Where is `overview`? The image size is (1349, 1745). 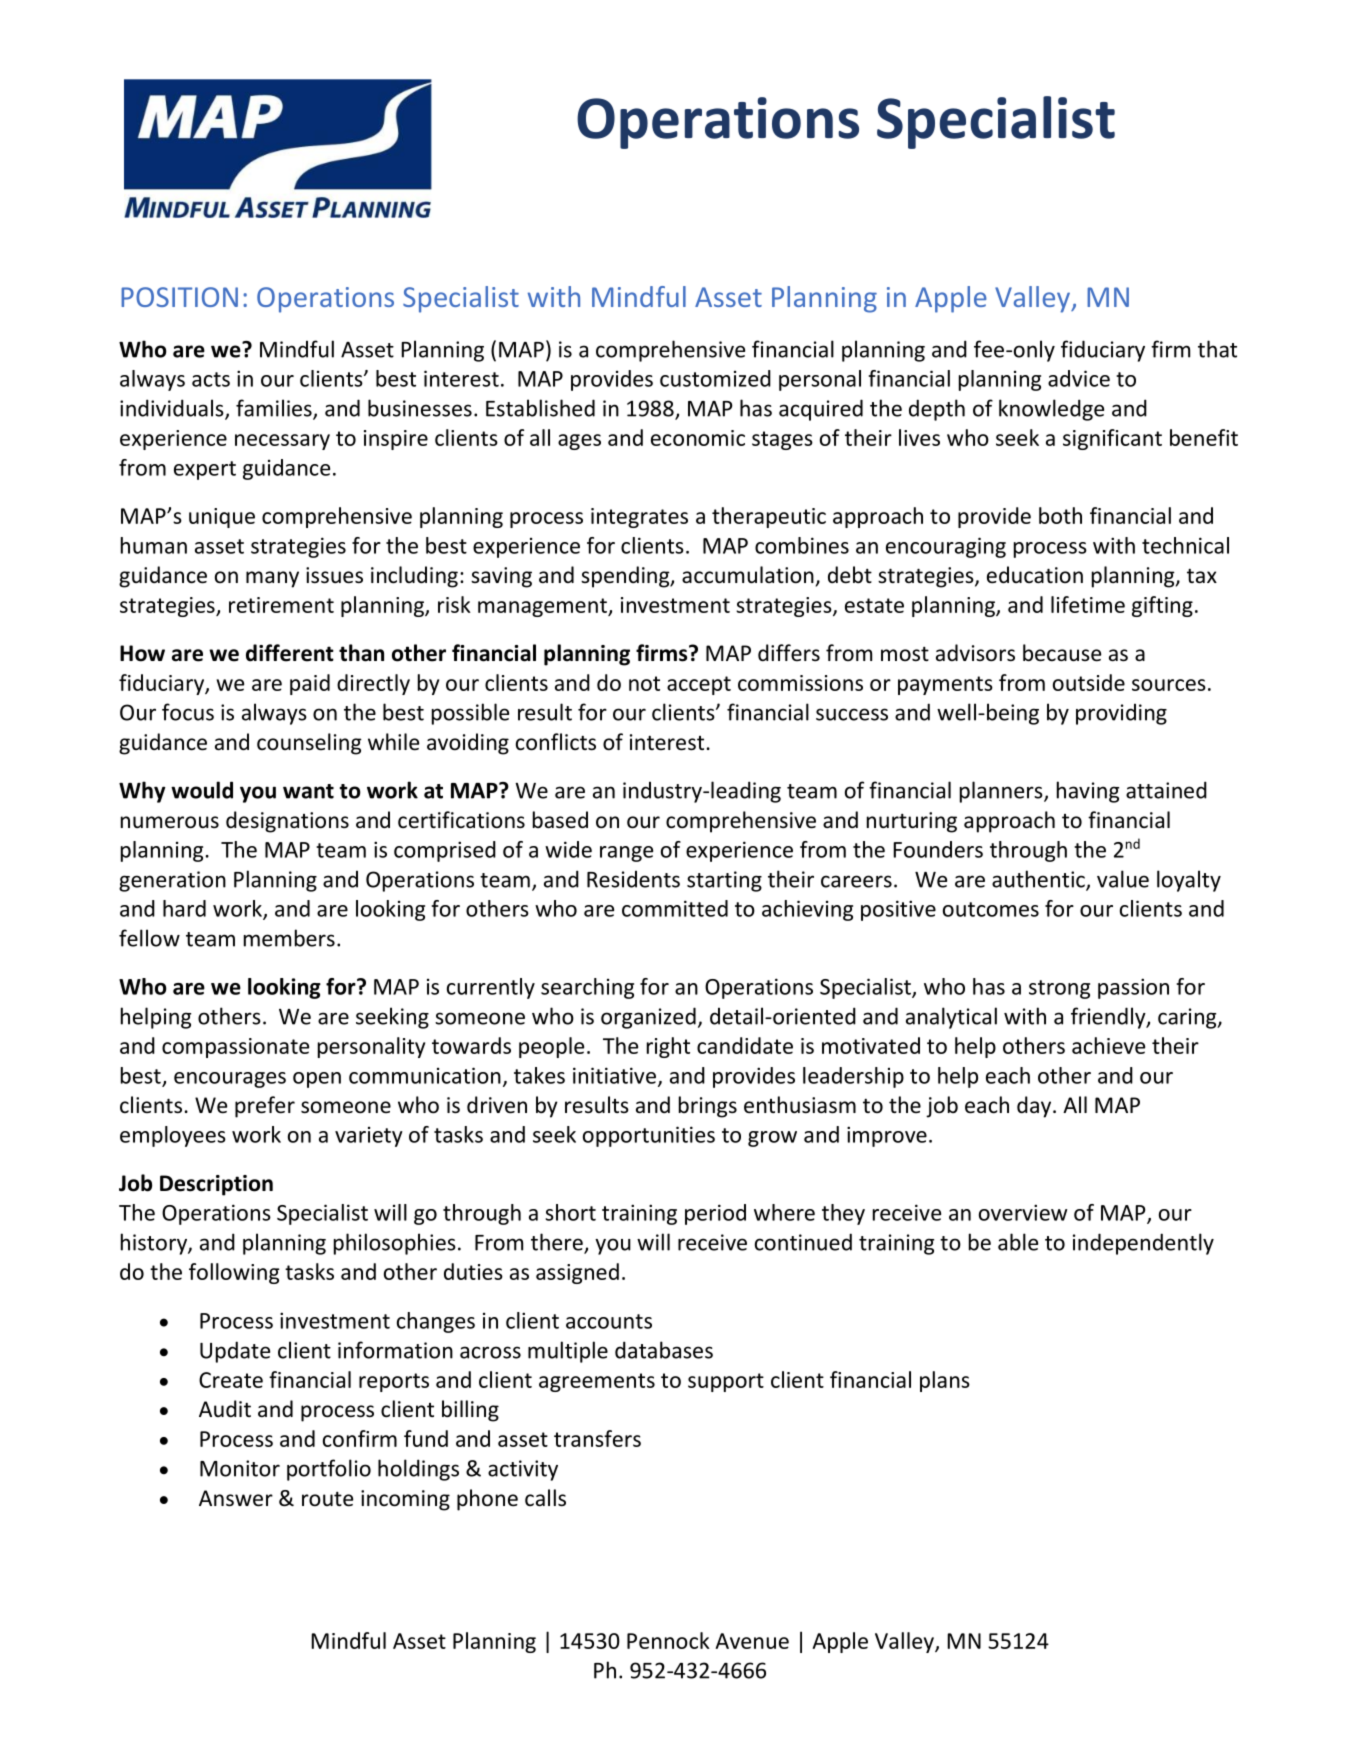 overview is located at coordinates (1023, 1212).
